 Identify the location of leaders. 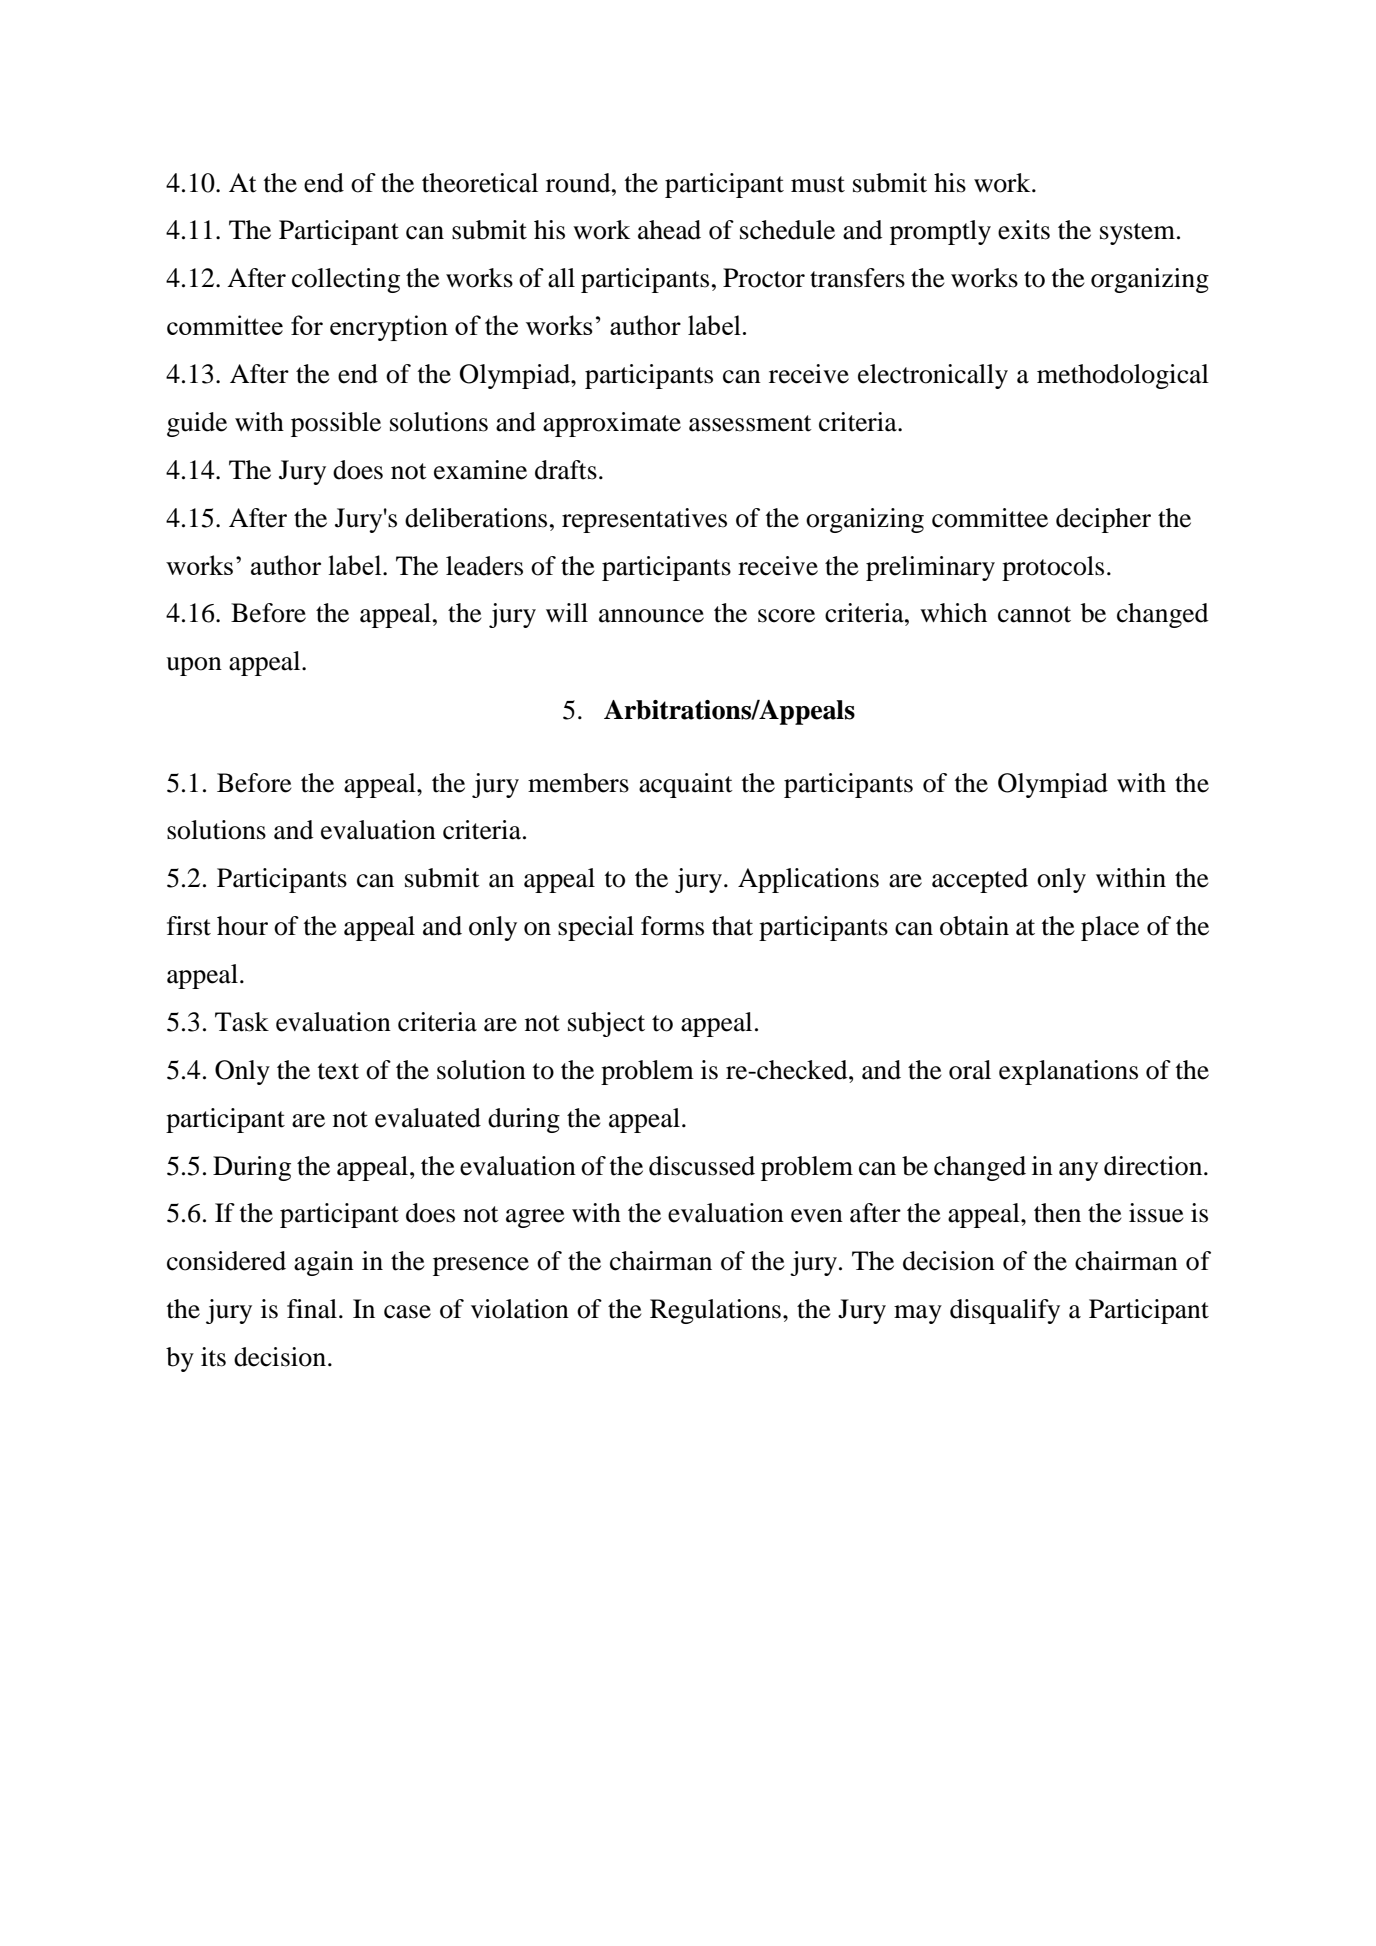
(484, 566).
